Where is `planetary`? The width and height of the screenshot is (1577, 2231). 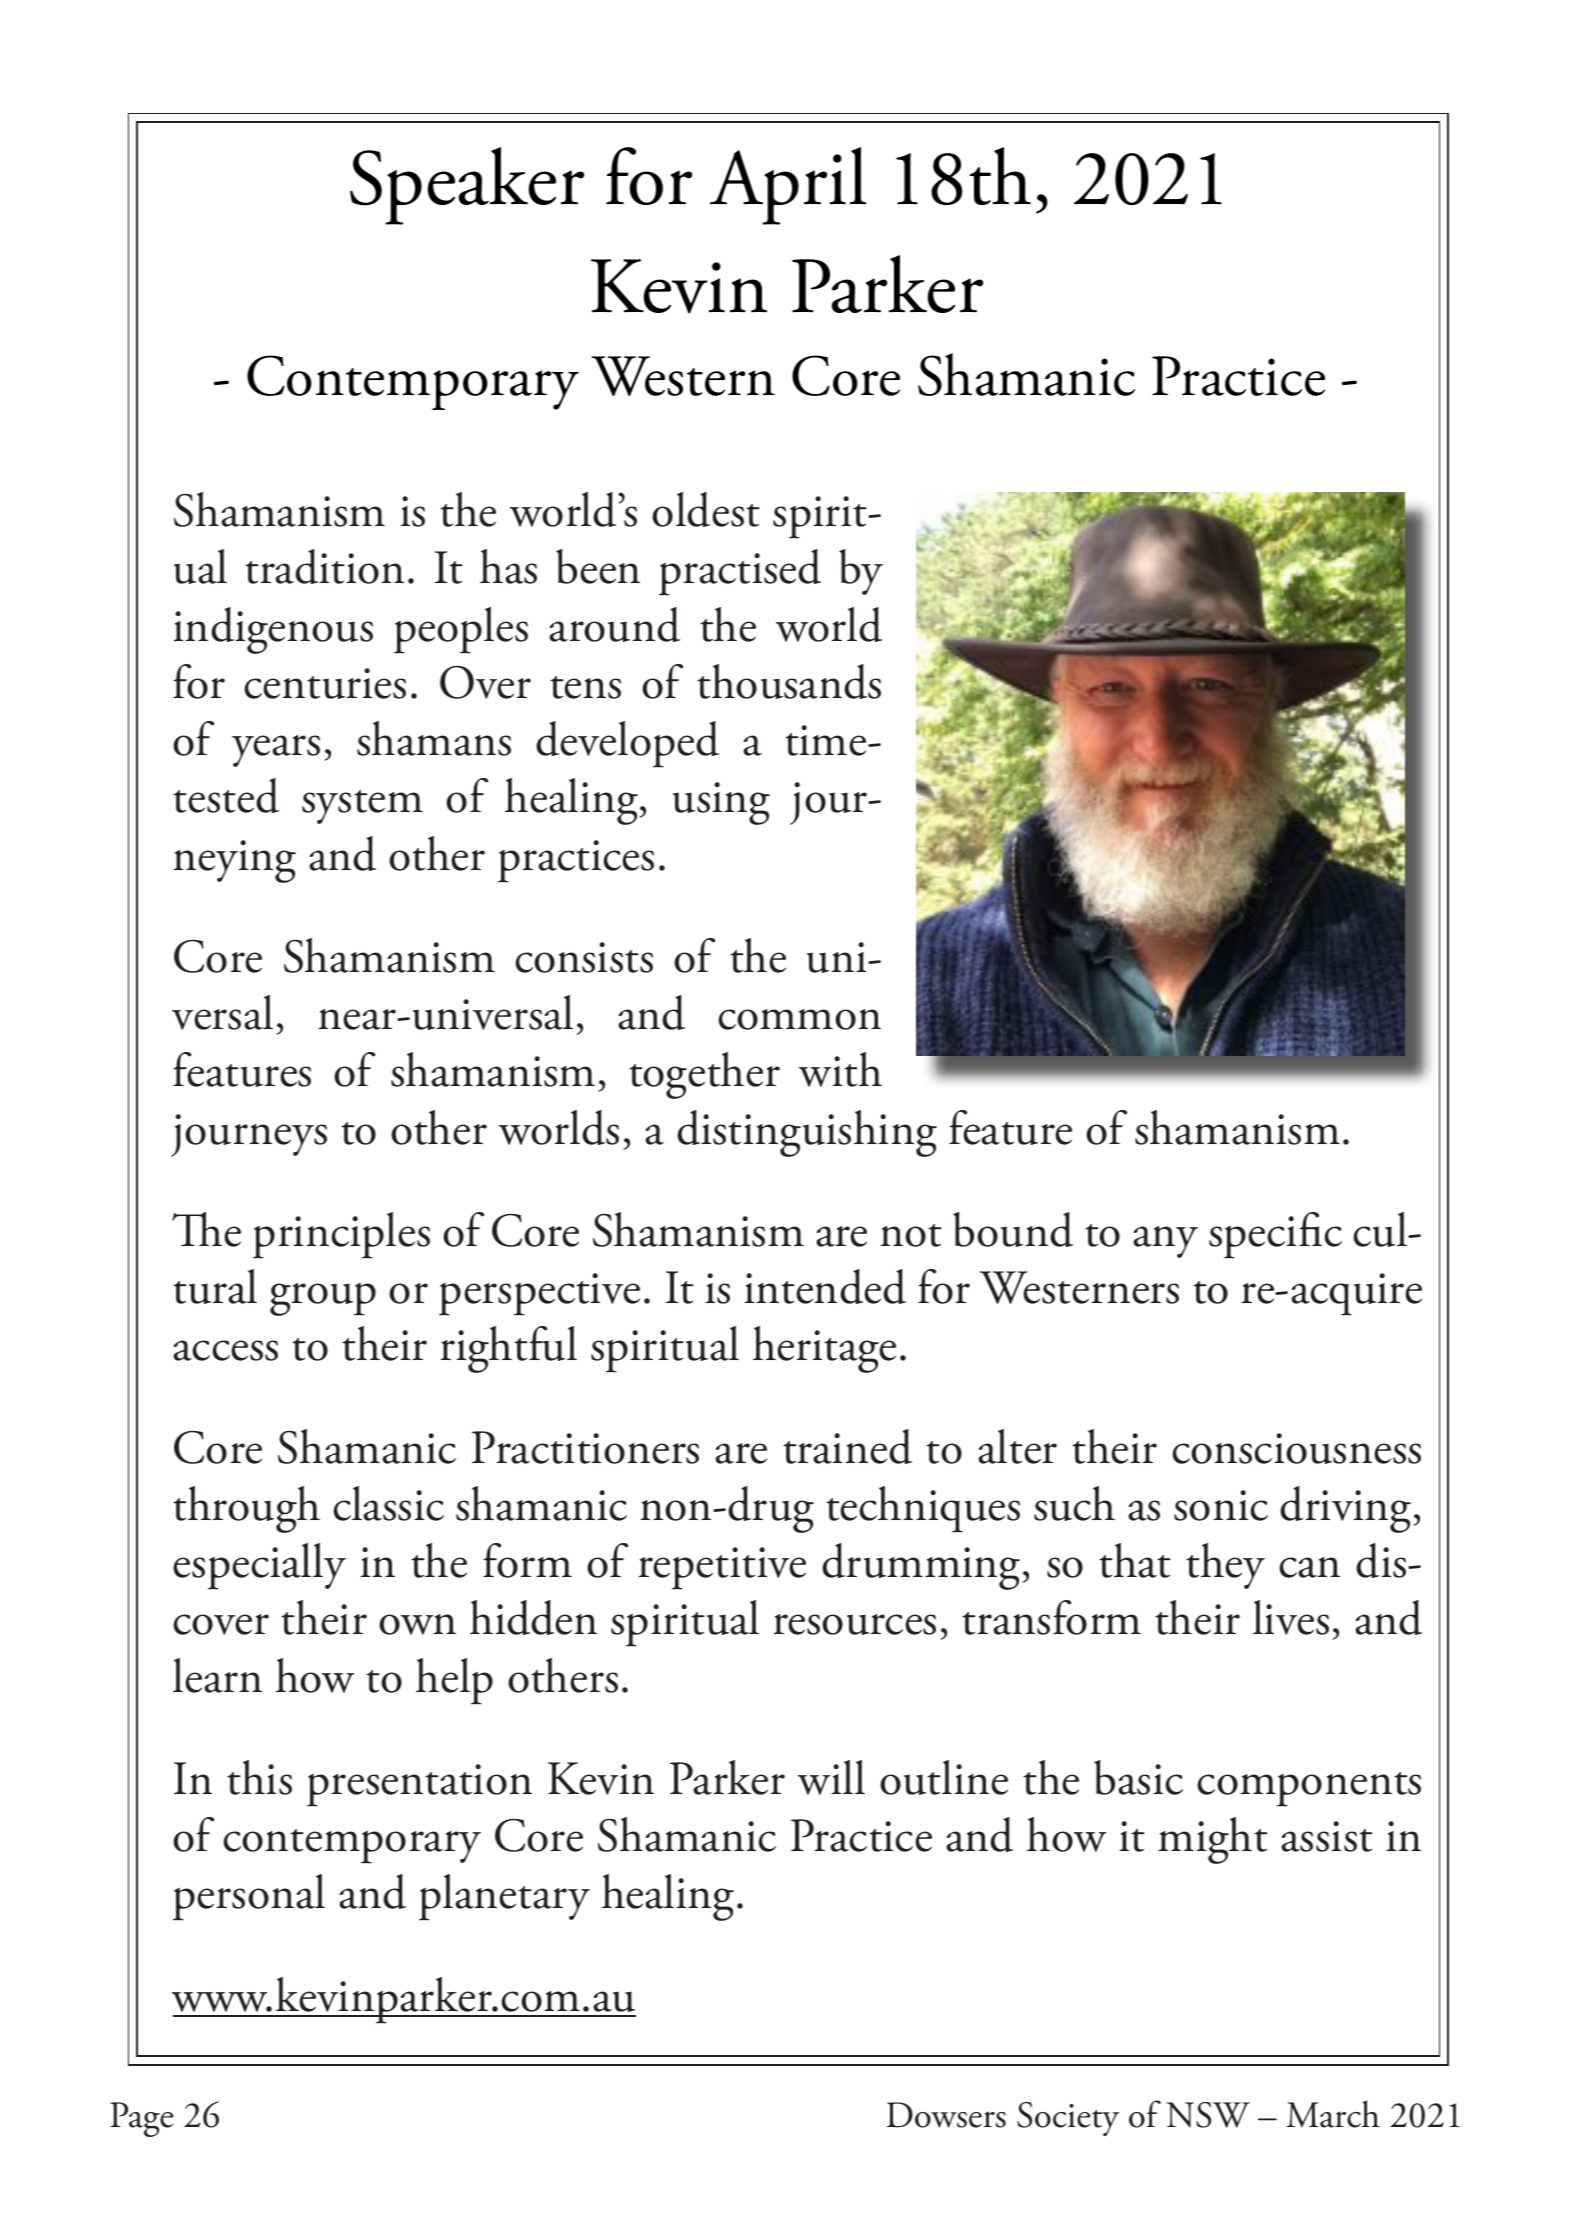 planetary is located at coordinates (504, 1897).
